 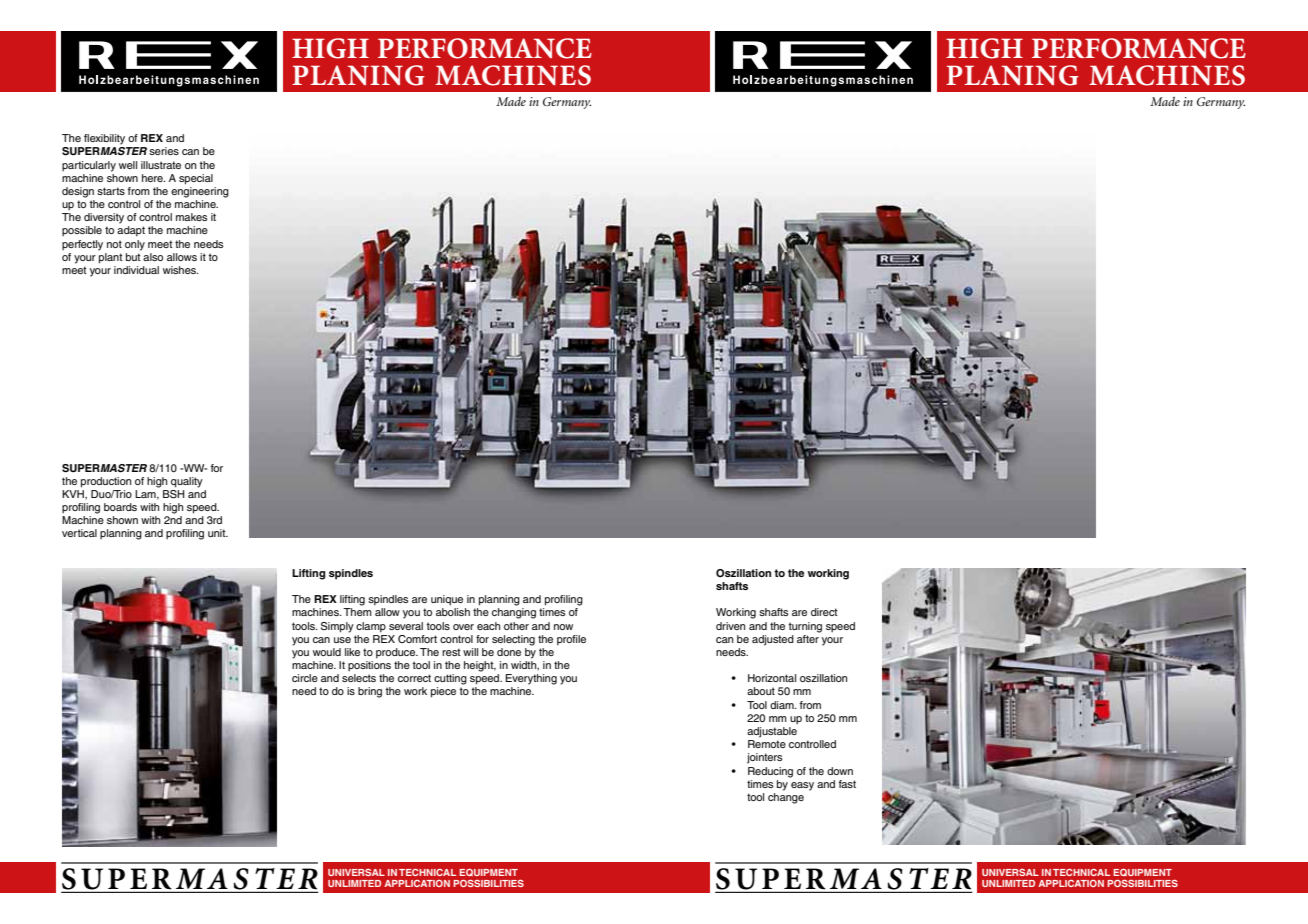 What do you see at coordinates (200, 192) in the document?
I see `engineering` at bounding box center [200, 192].
